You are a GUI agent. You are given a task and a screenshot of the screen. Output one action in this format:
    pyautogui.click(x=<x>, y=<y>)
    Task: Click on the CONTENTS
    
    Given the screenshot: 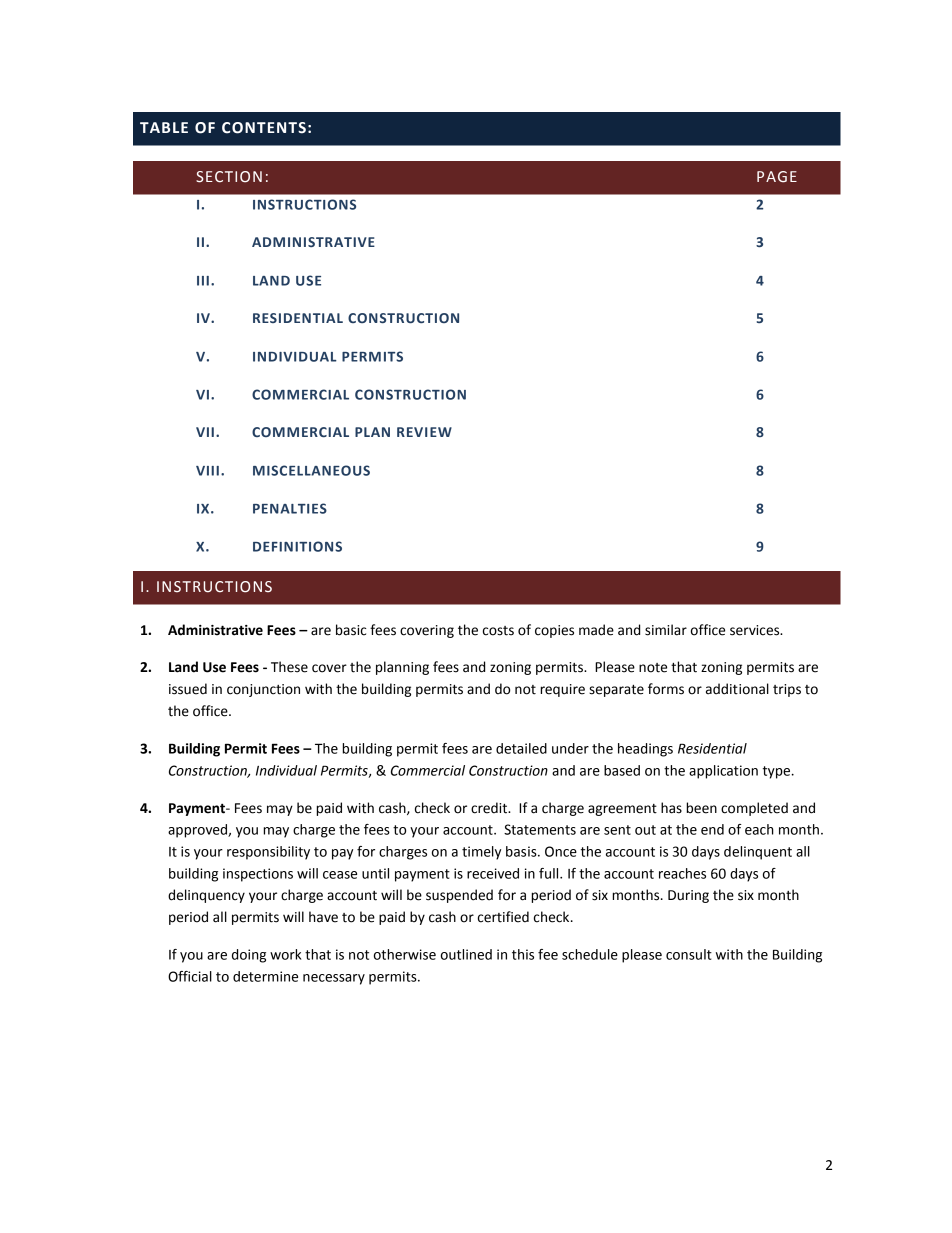 What is the action you would take?
    pyautogui.click(x=264, y=128)
